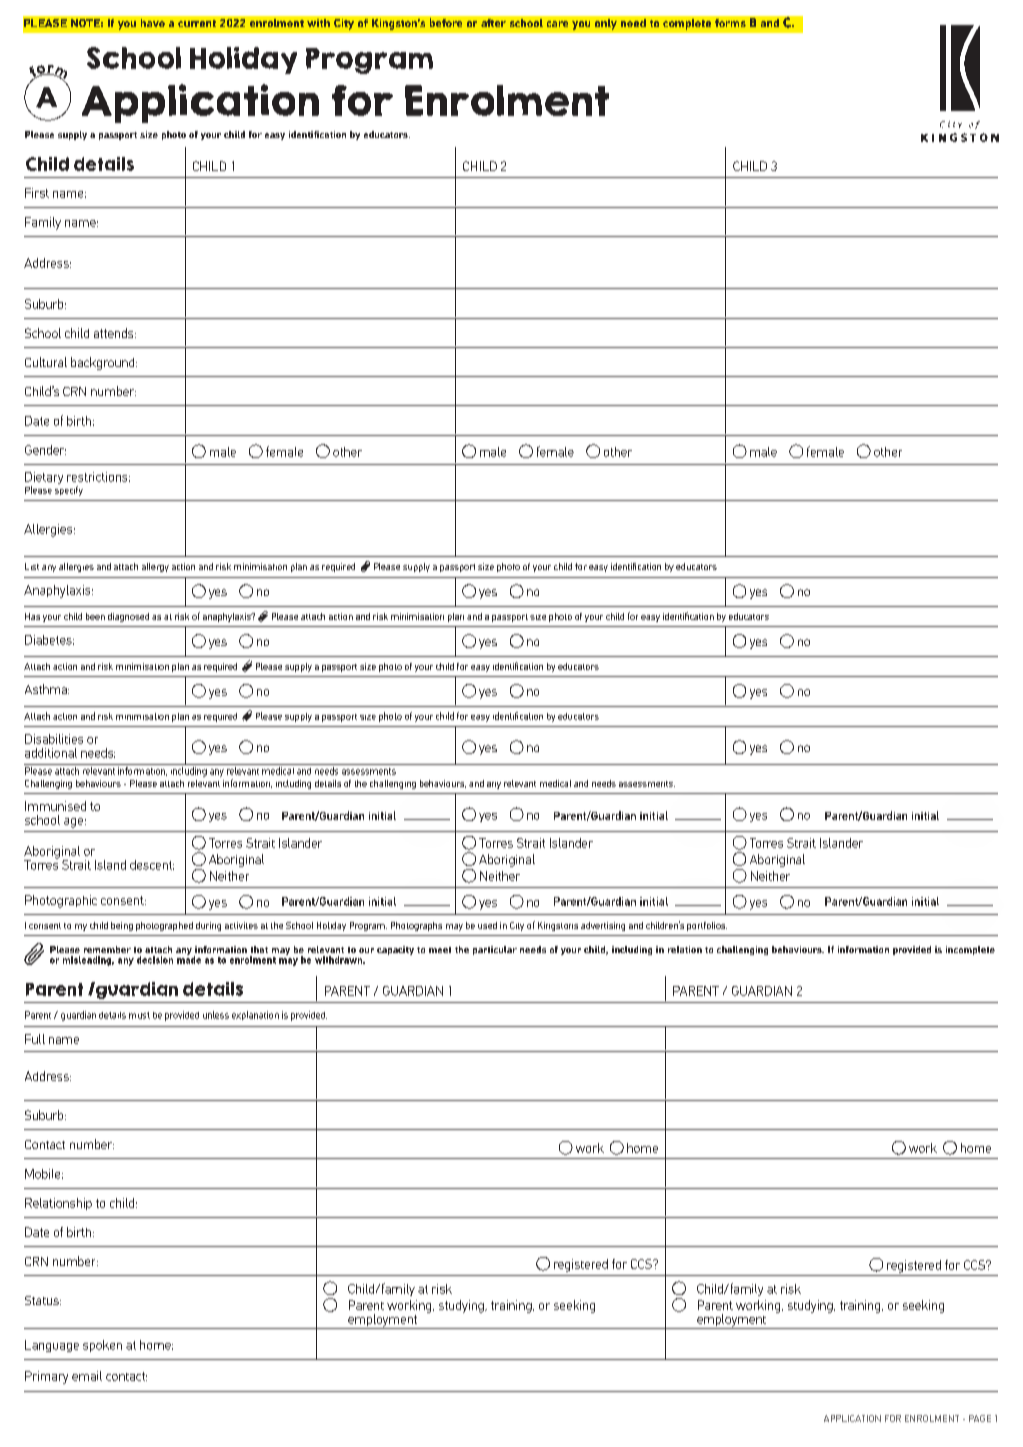 The height and width of the screenshot is (1447, 1023). What do you see at coordinates (493, 23) in the screenshot?
I see `after` at bounding box center [493, 23].
